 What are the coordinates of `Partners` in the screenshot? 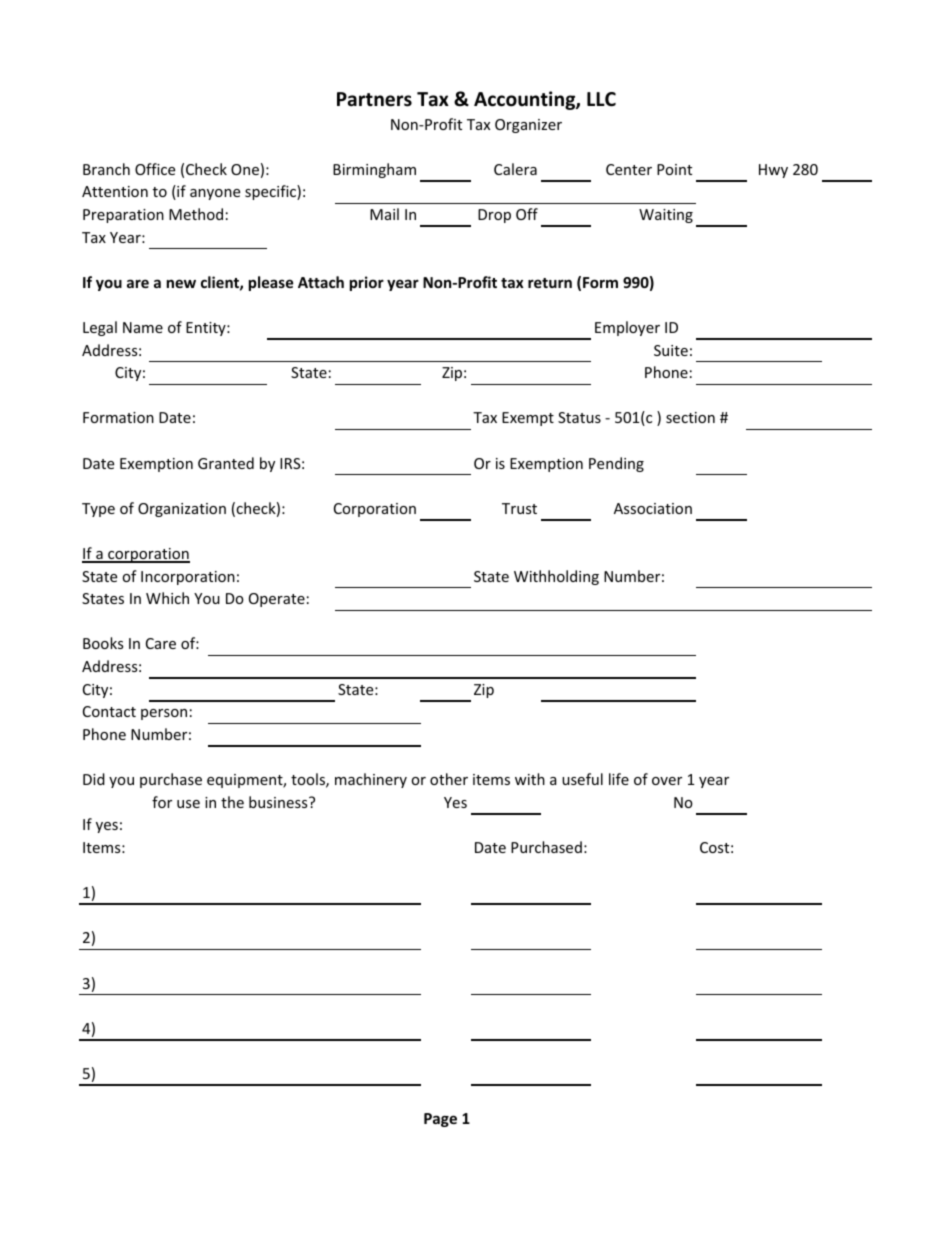 It's located at (374, 99).
